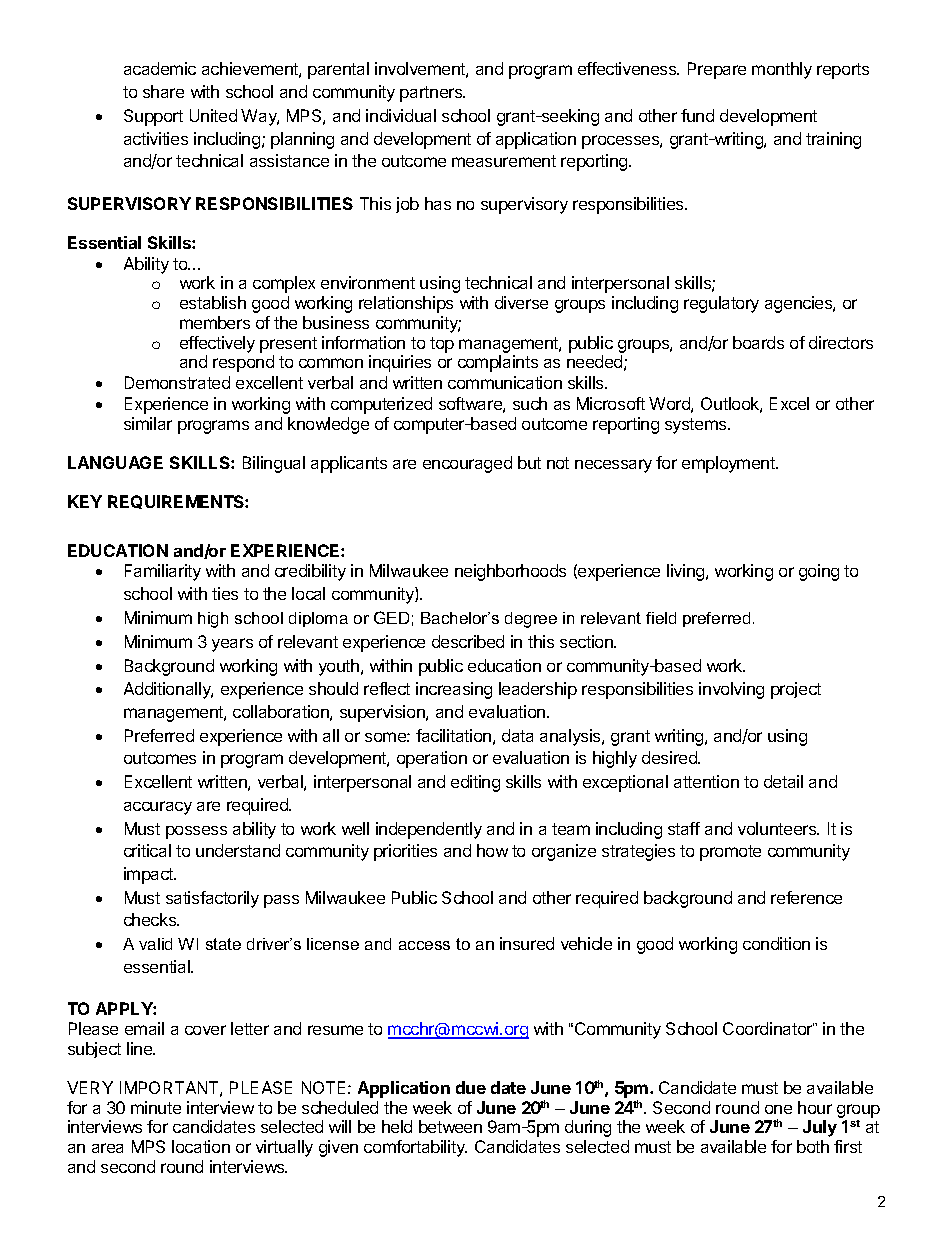 The width and height of the screenshot is (952, 1233). What do you see at coordinates (432, 94) in the screenshot?
I see `partners` at bounding box center [432, 94].
